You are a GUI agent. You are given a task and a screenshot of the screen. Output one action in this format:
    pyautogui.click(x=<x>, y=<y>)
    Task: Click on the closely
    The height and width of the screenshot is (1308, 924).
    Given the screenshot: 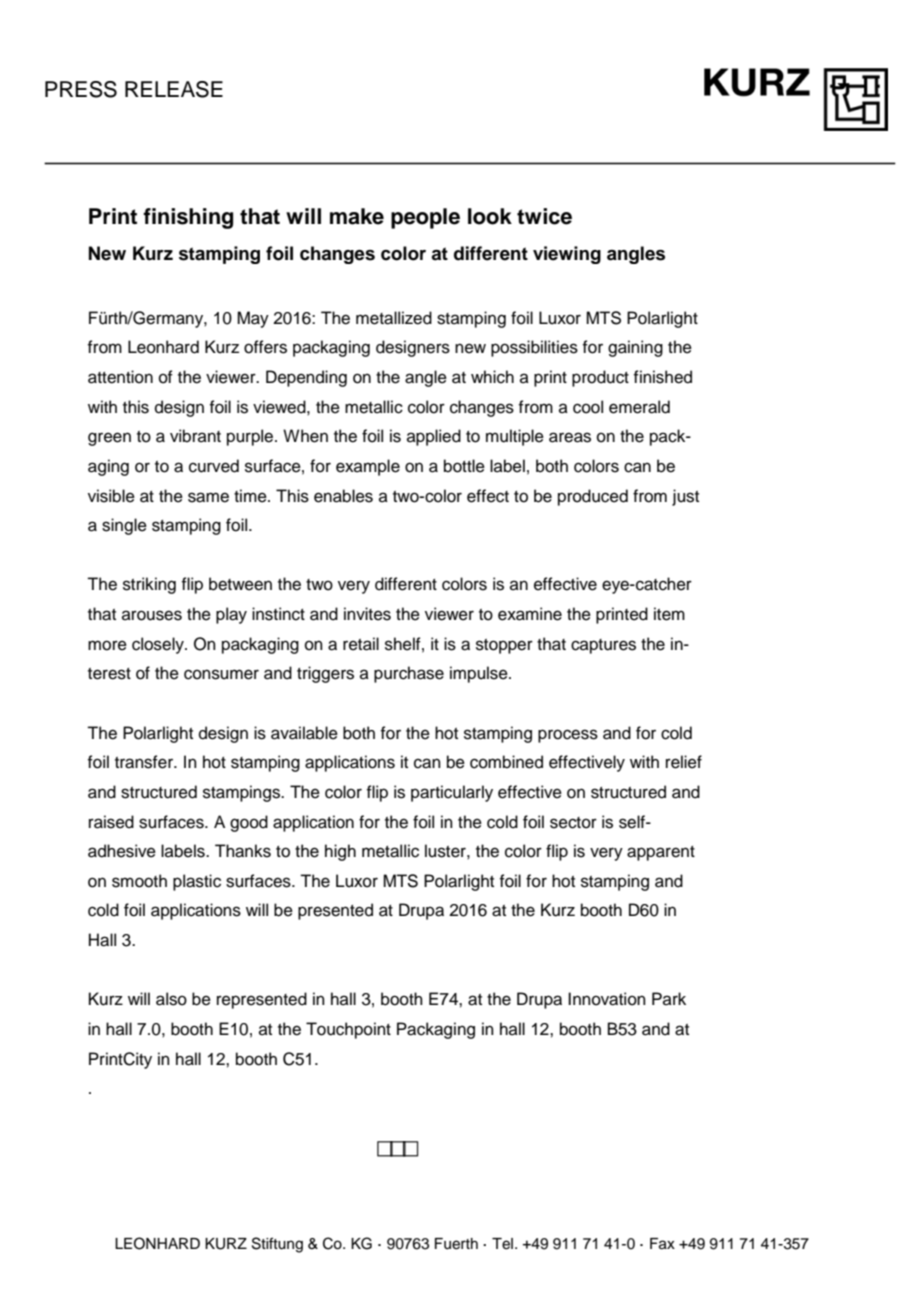 What is the action you would take?
    pyautogui.click(x=159, y=645)
